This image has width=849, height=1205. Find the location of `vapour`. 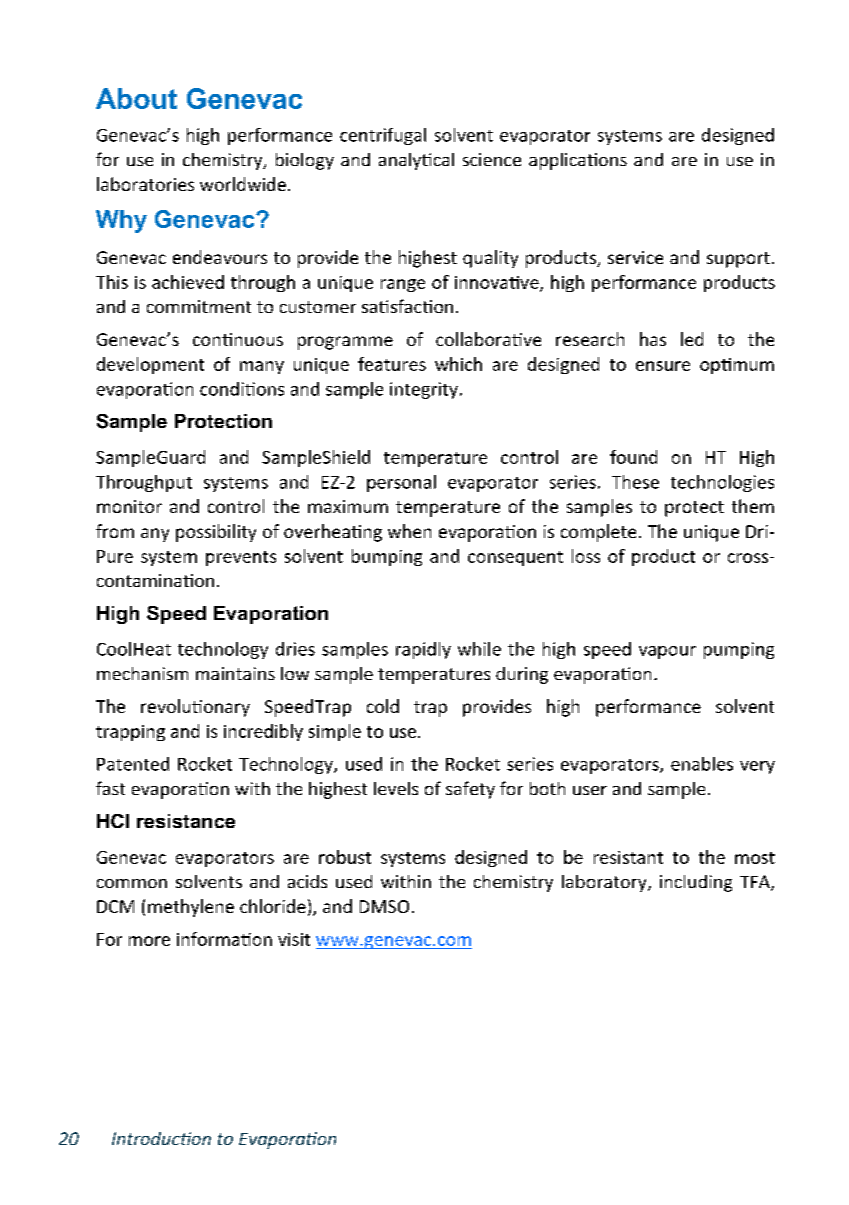

vapour is located at coordinates (667, 652).
